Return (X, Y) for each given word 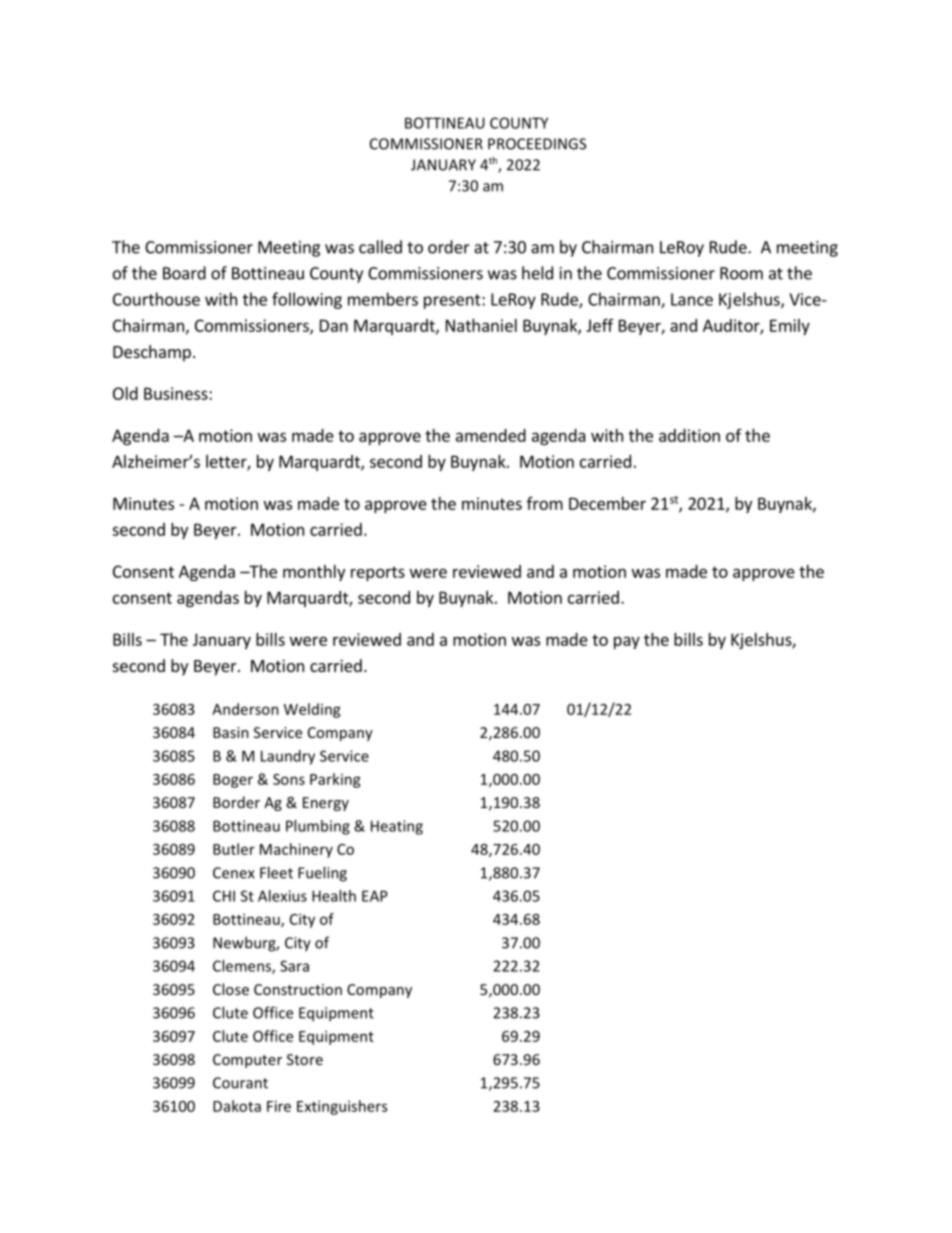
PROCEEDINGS (537, 144)
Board (184, 273)
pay (627, 642)
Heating (397, 827)
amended (491, 435)
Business (177, 393)
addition (689, 435)
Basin (231, 732)
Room (741, 273)
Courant (240, 1083)
